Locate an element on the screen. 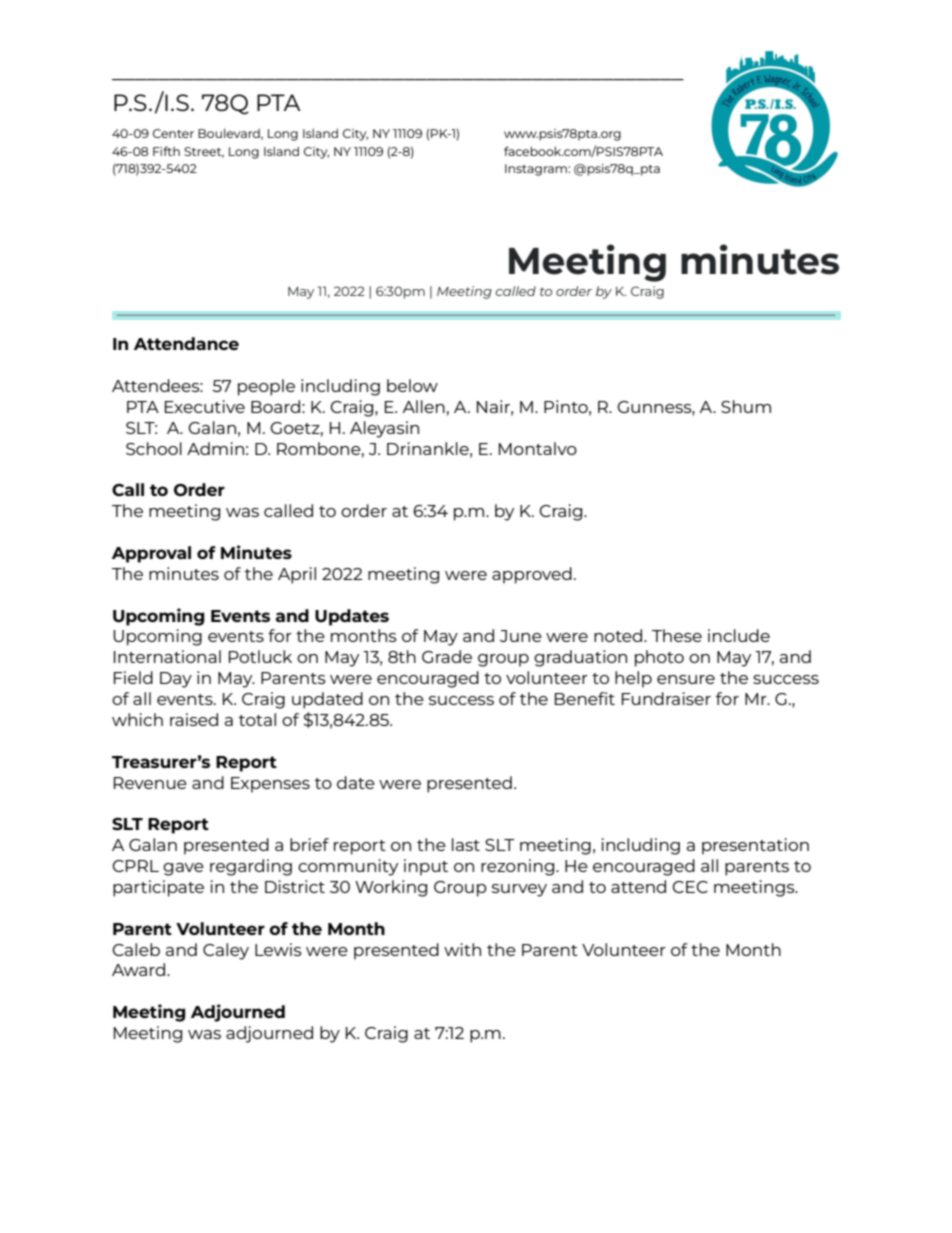 This screenshot has height=1233, width=952. Allen is located at coordinates (423, 406).
